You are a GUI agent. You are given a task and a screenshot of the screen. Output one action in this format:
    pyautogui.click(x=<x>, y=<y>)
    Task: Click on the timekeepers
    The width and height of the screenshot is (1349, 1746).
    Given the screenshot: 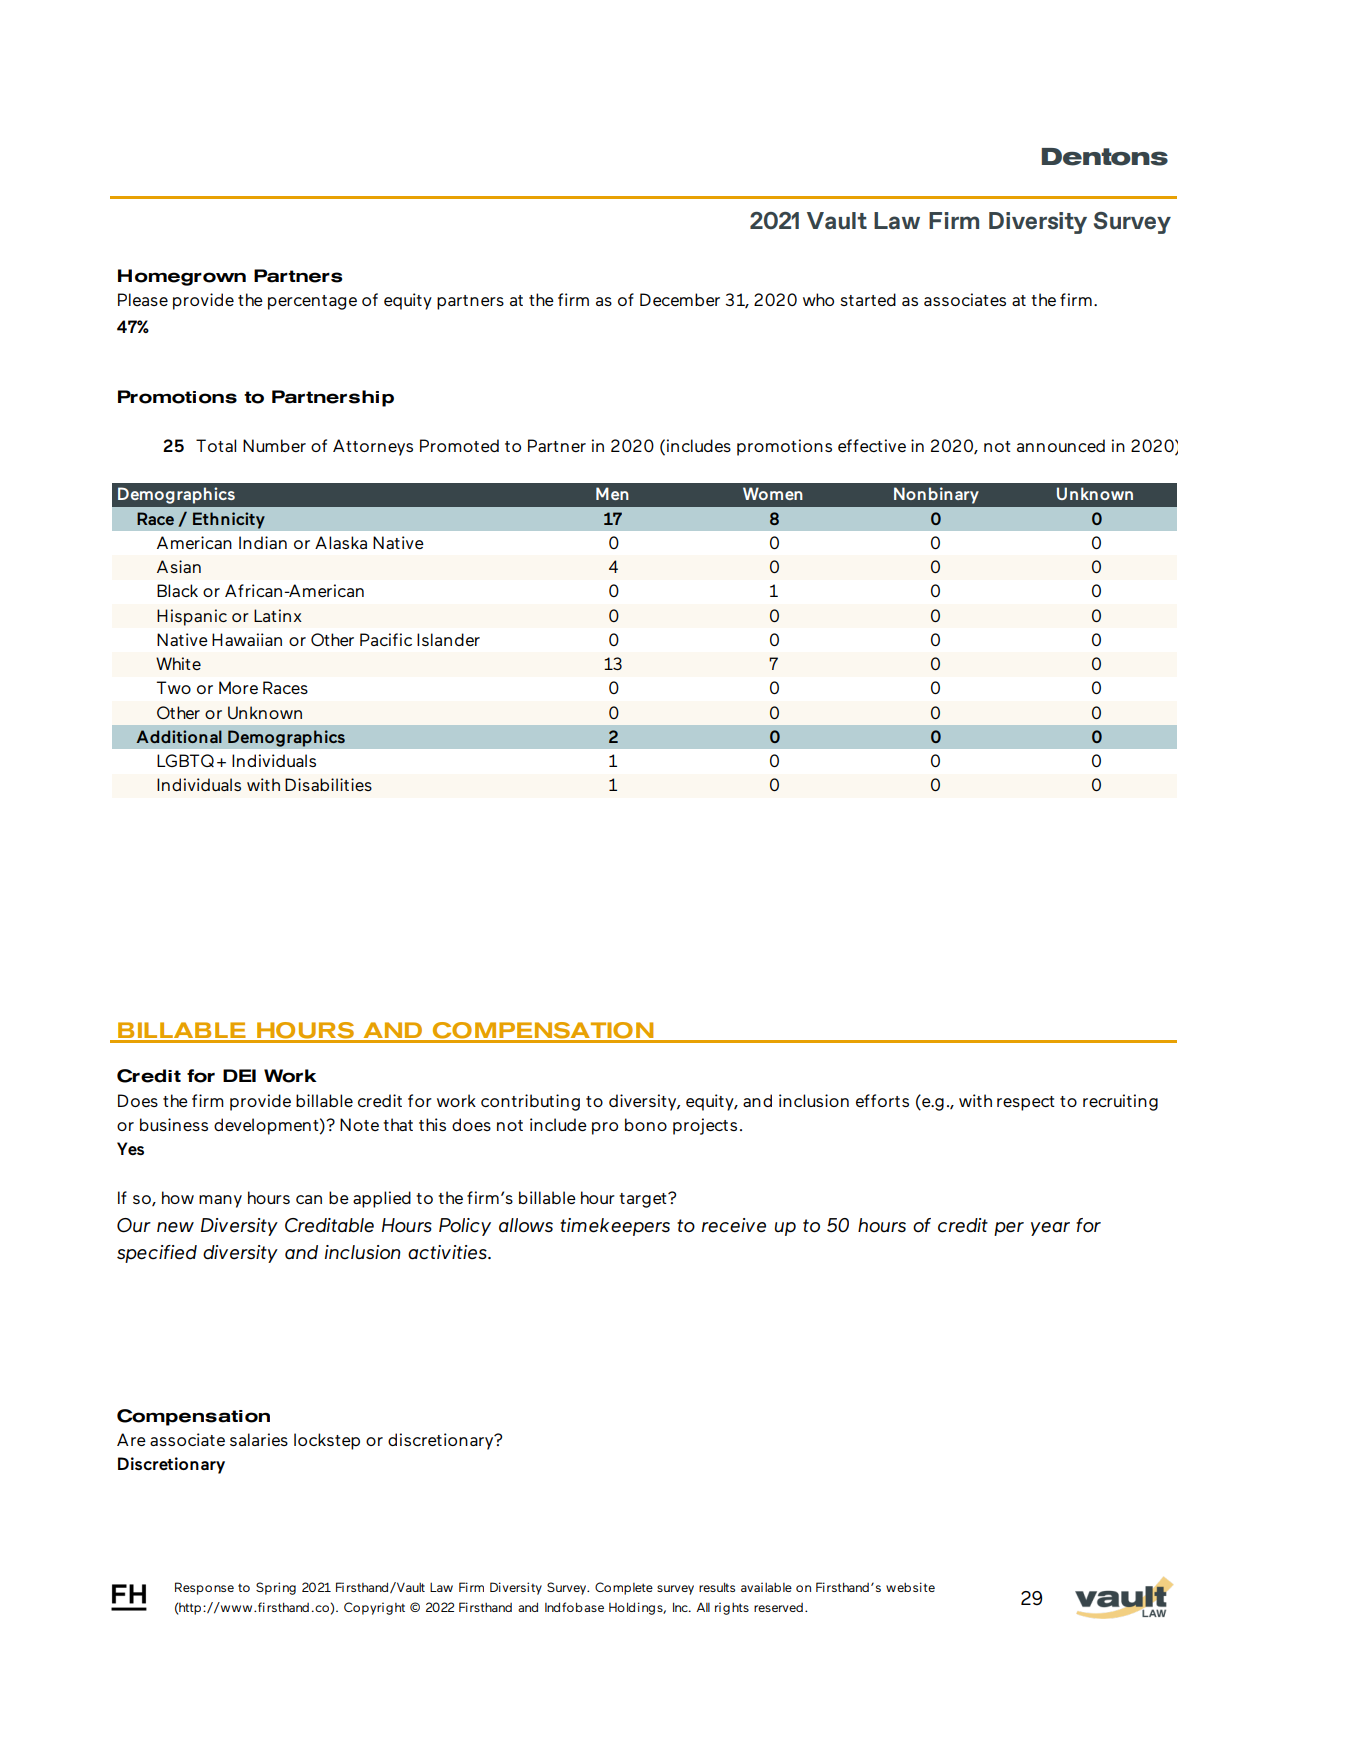 What is the action you would take?
    pyautogui.click(x=615, y=1227)
